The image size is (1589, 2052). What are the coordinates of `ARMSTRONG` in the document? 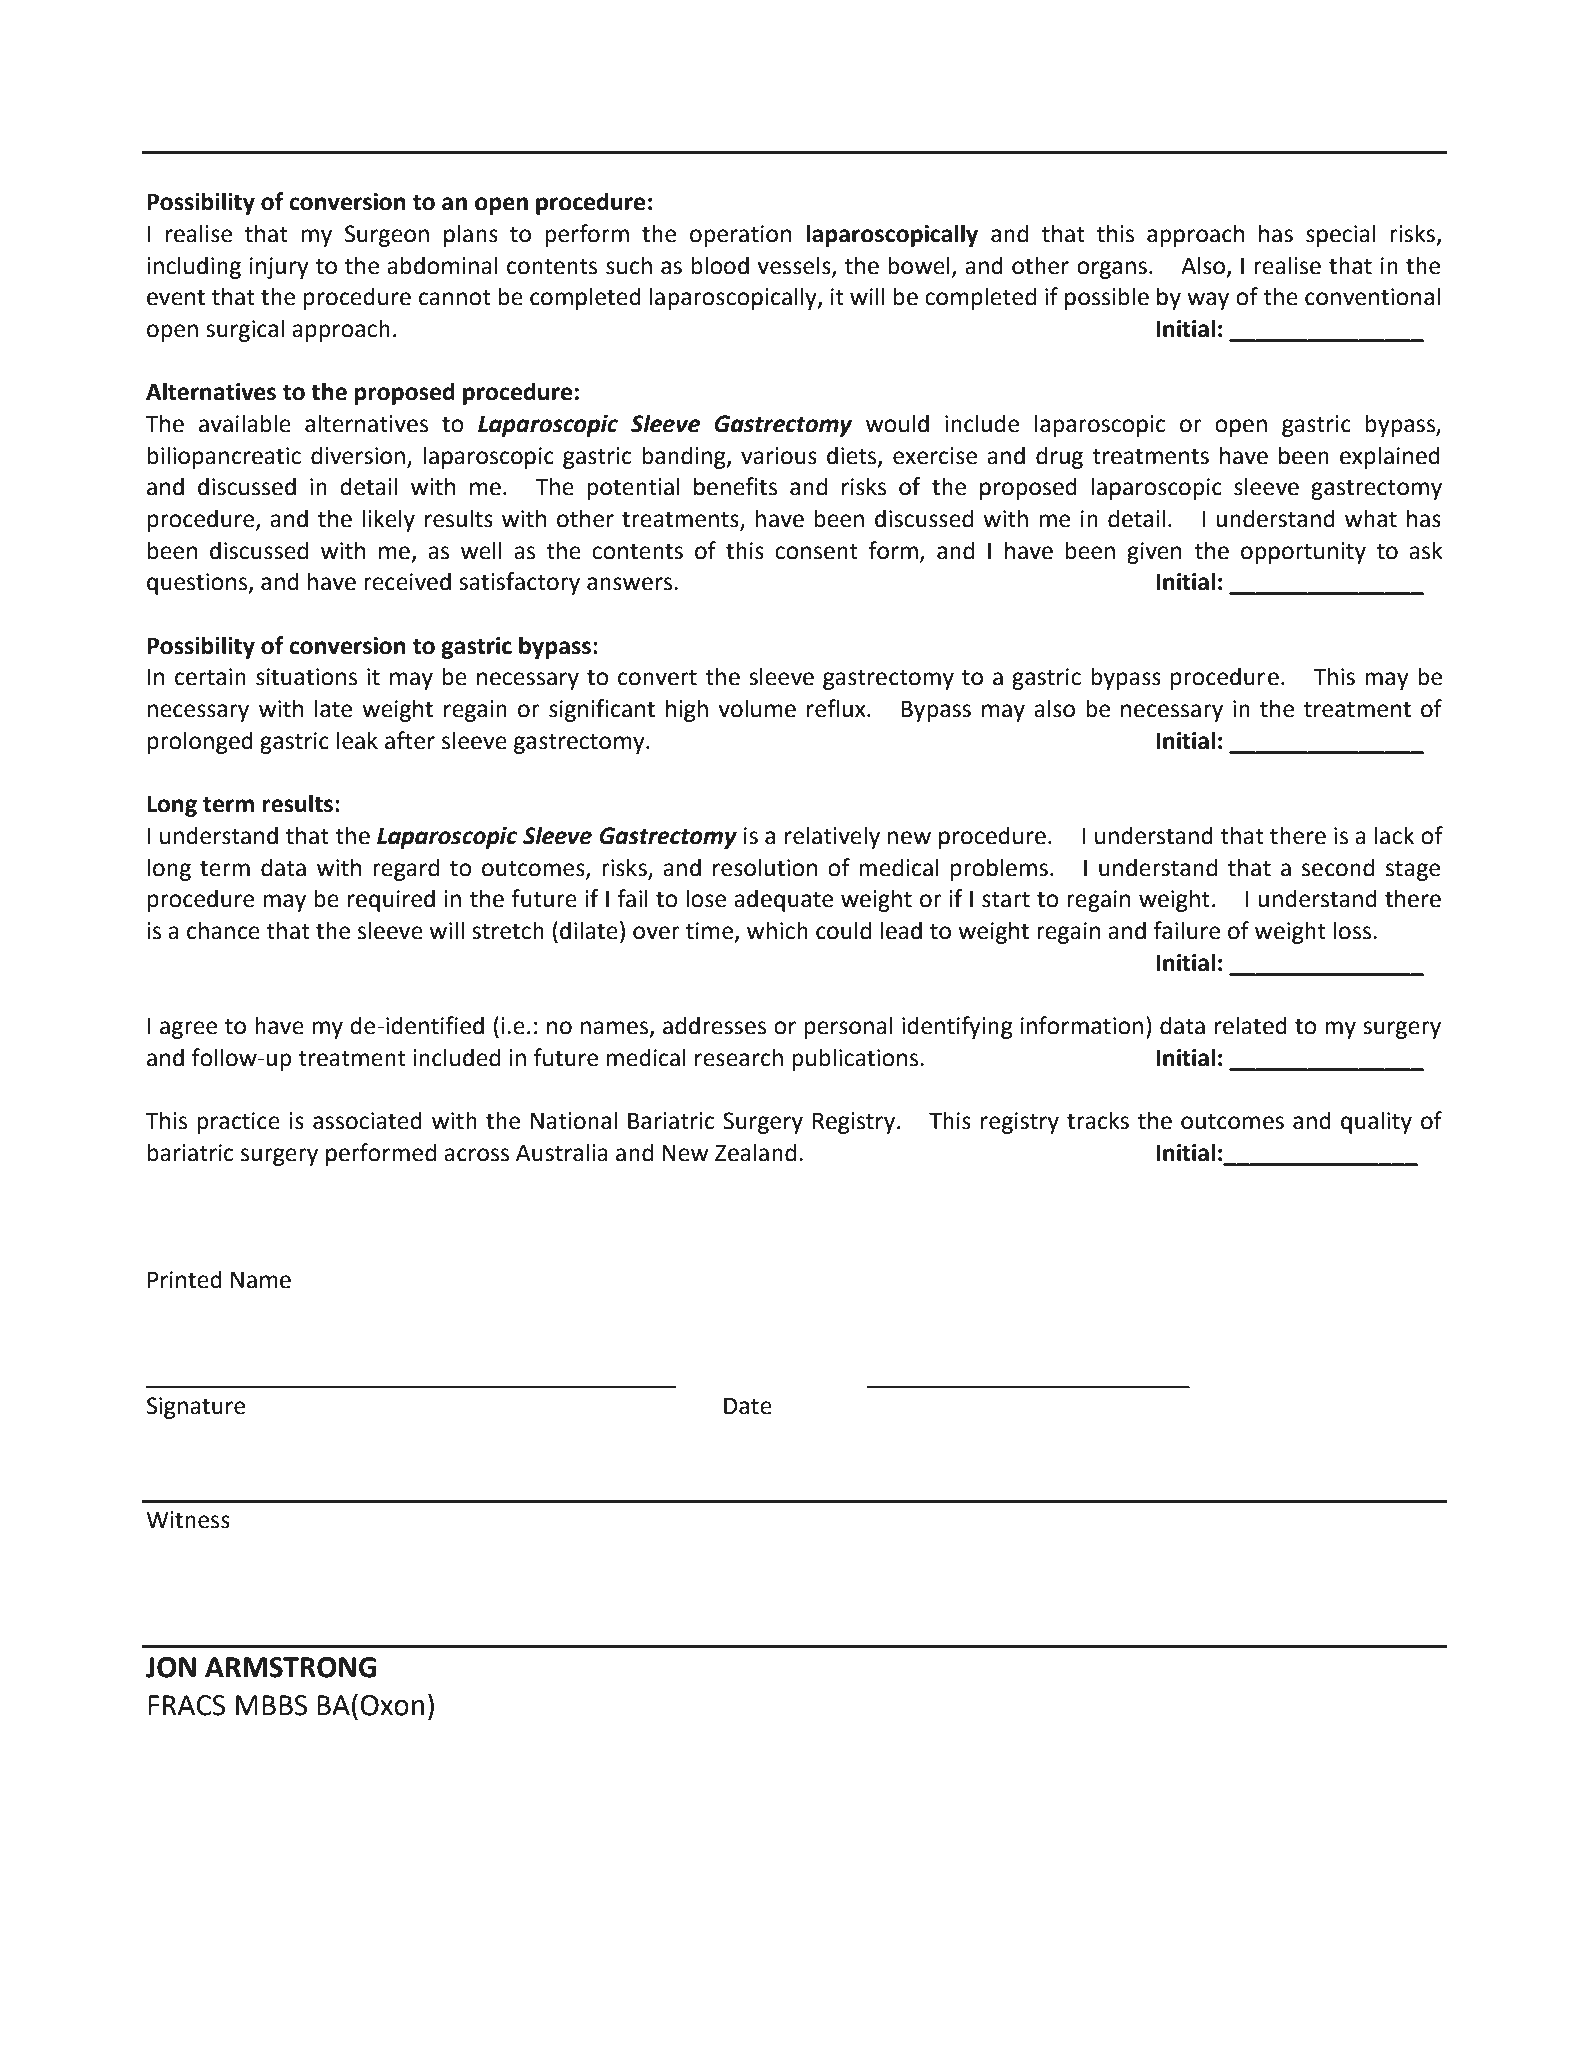 It's located at (290, 1667).
